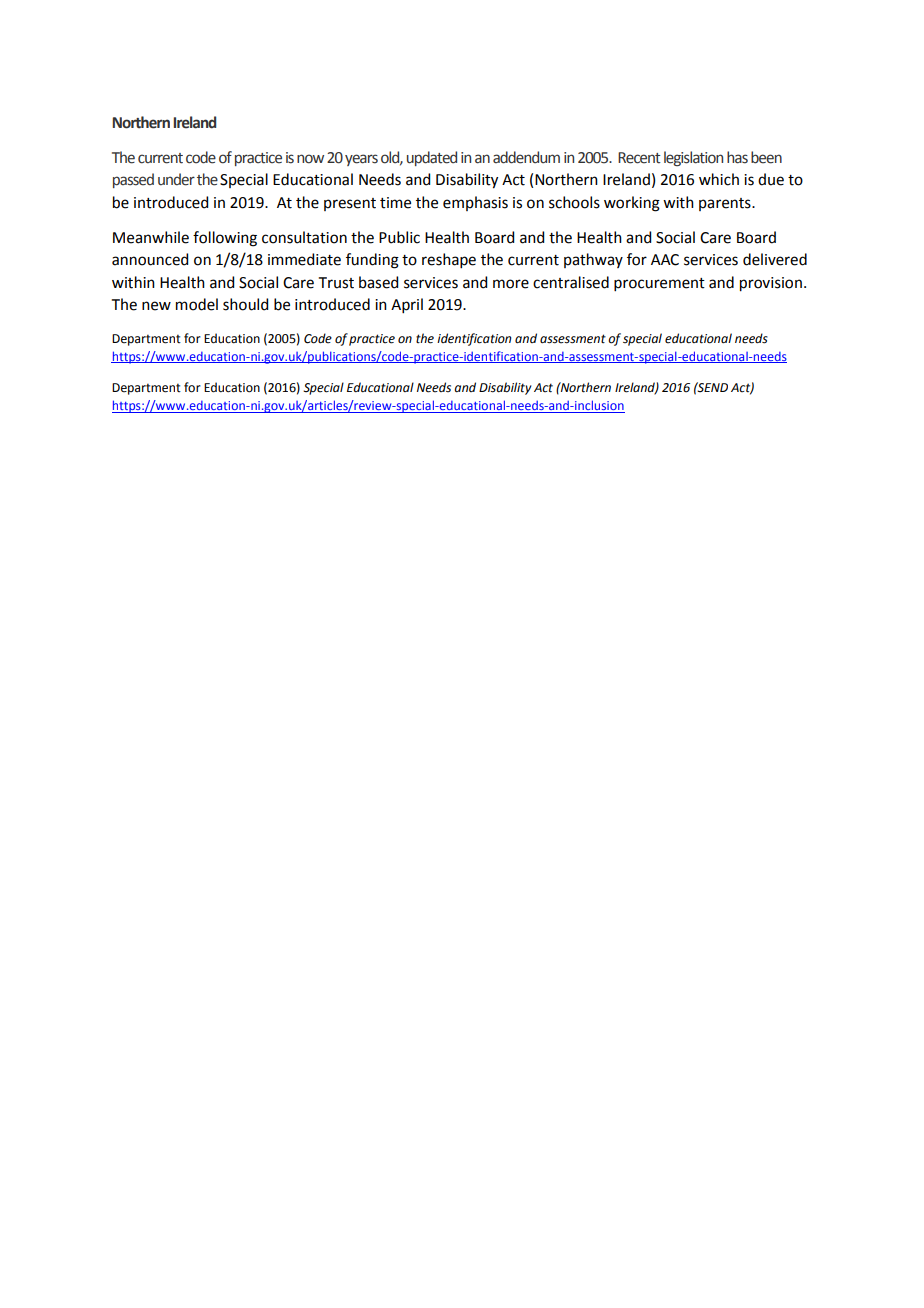  Describe the element at coordinates (432, 158) in the screenshot. I see `updated` at that location.
